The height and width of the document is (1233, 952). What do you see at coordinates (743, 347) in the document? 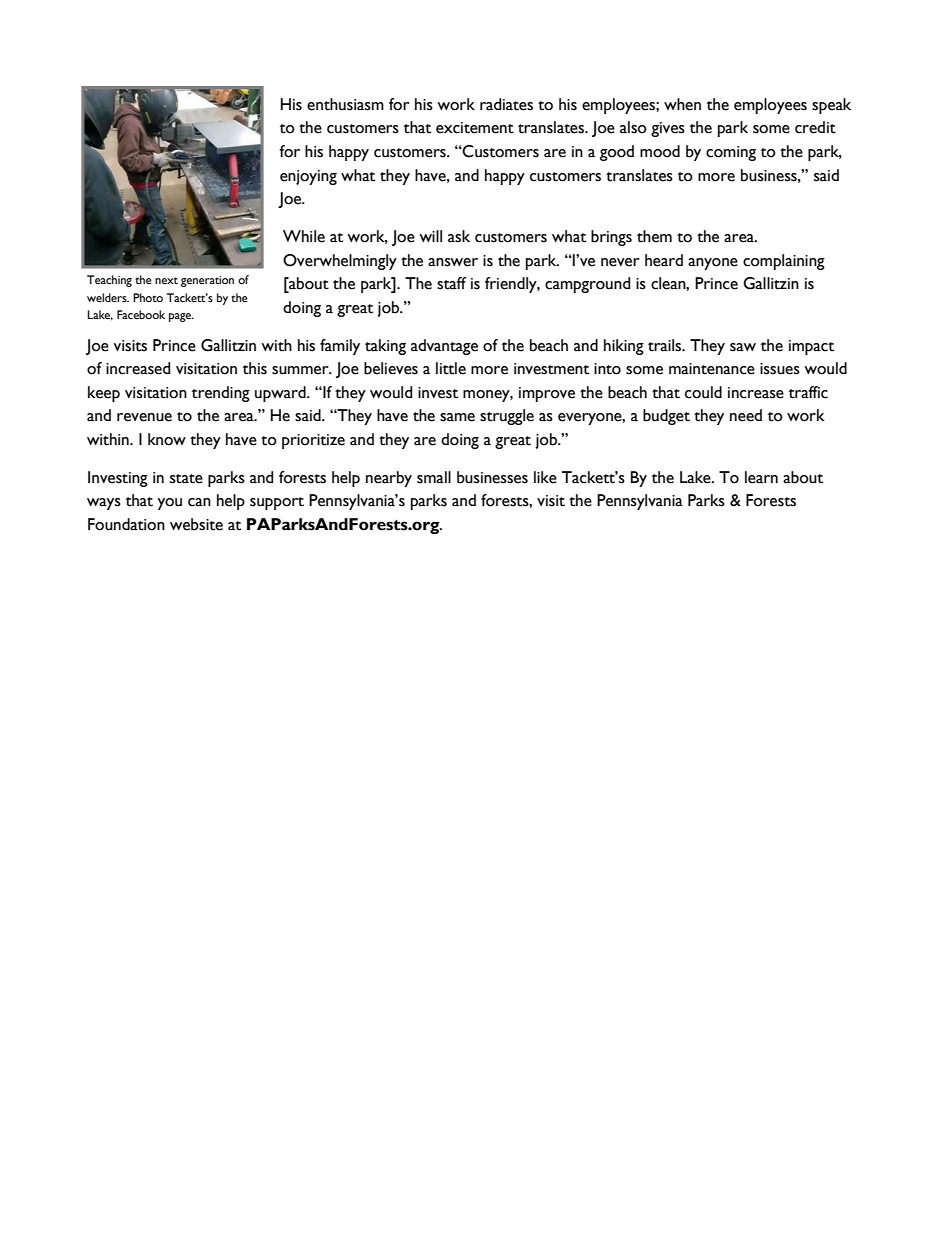
I see `saw` at bounding box center [743, 347].
